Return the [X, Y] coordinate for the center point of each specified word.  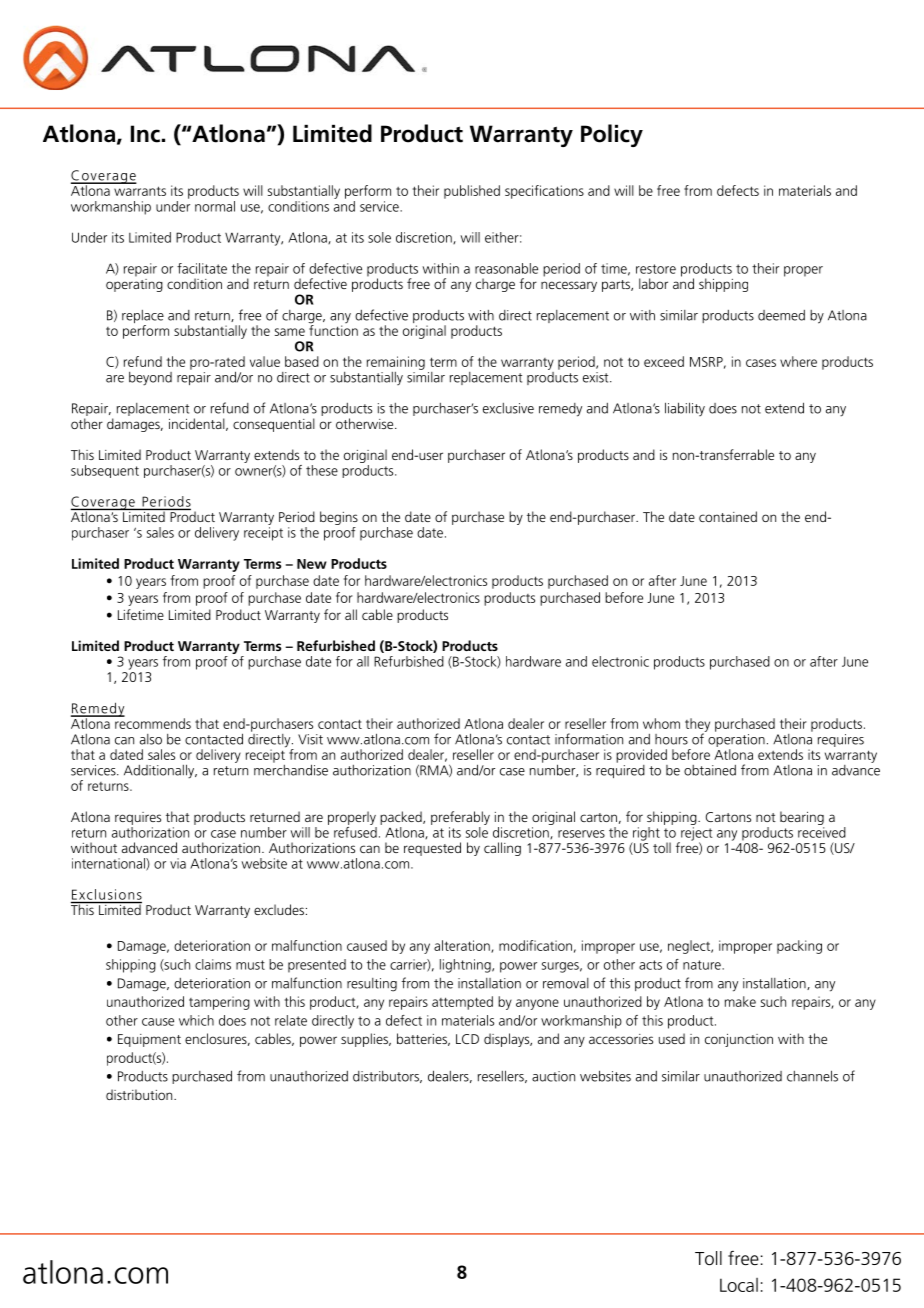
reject [695, 835]
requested [432, 849]
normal [215, 206]
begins [339, 519]
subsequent [105, 471]
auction [553, 1076]
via [178, 863]
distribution [140, 1094]
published [472, 192]
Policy [612, 135]
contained [728, 516]
